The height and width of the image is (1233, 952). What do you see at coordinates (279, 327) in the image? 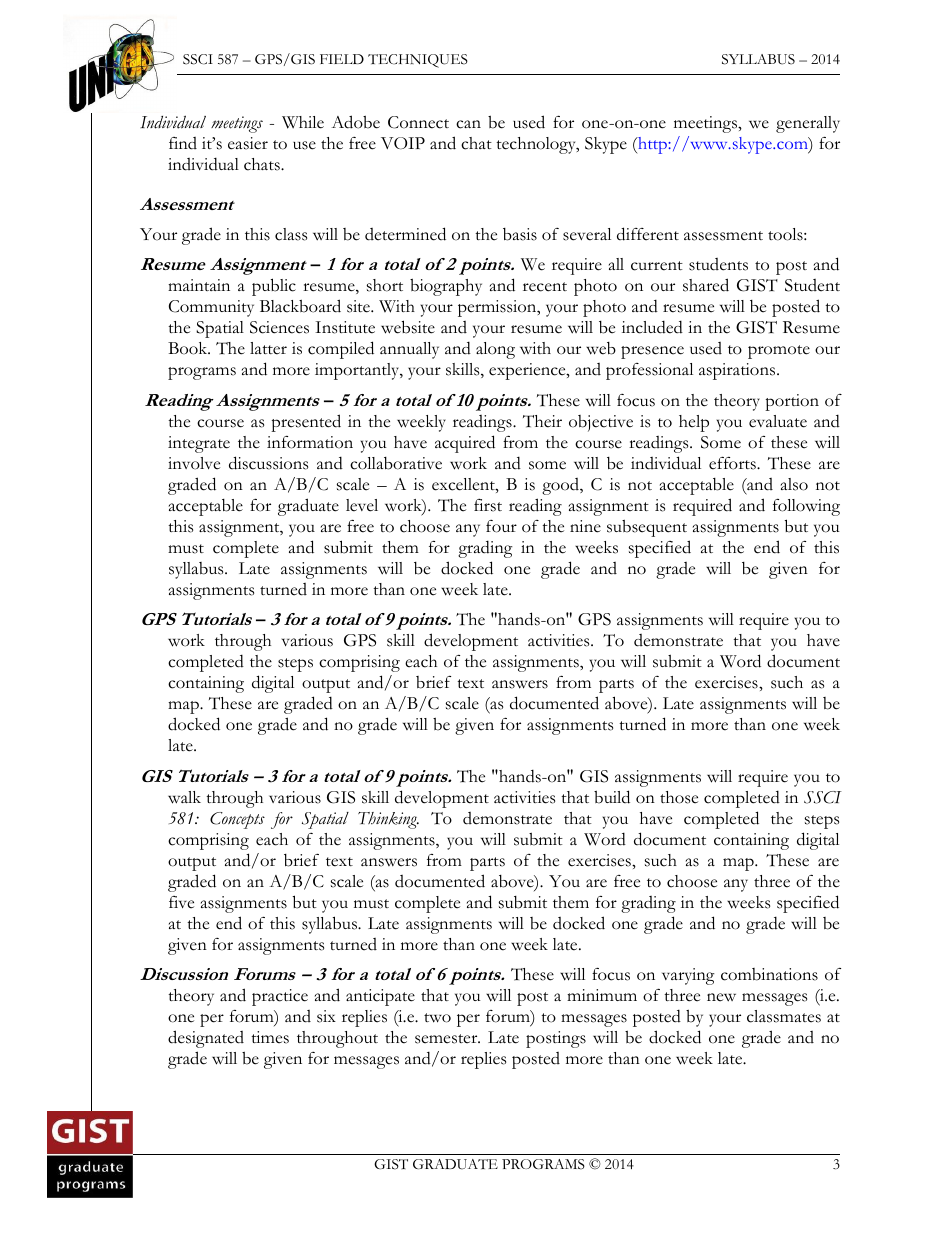
I see `Sciences` at bounding box center [279, 327].
